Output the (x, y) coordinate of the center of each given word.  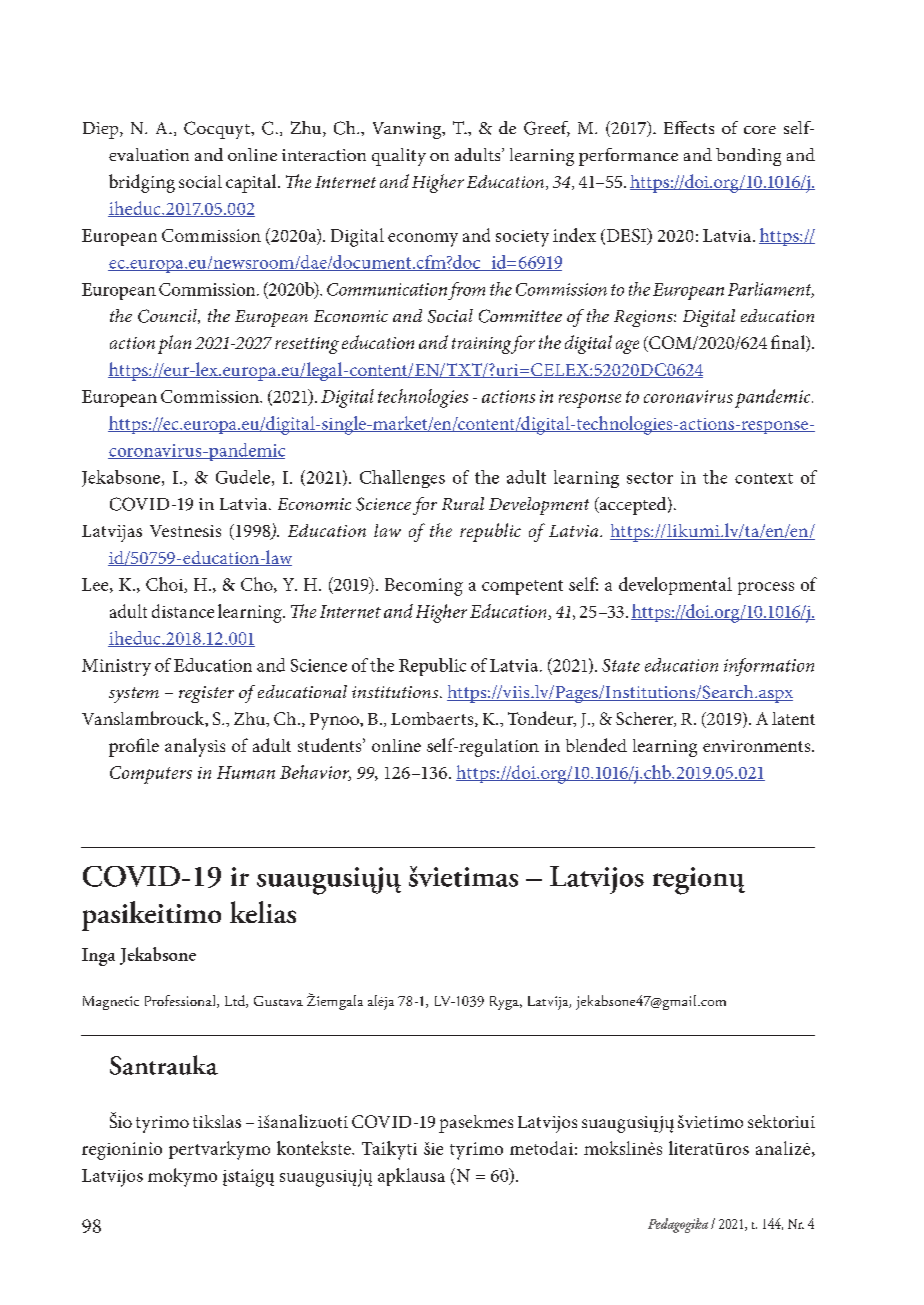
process (766, 588)
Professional (181, 1001)
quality (399, 157)
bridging (142, 183)
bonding (748, 157)
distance (183, 611)
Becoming (424, 587)
